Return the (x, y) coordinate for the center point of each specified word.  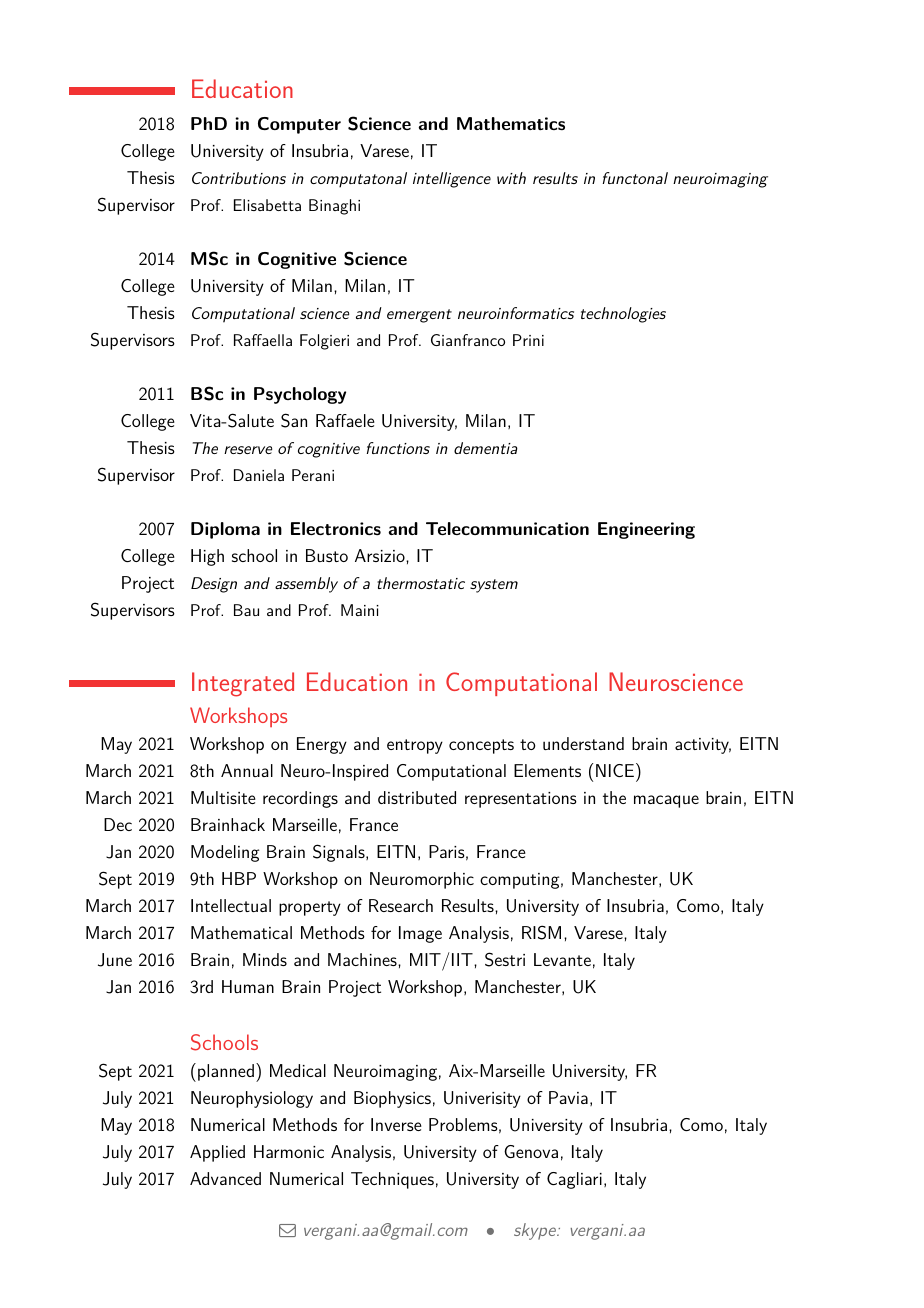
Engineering (646, 530)
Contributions (239, 178)
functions (398, 448)
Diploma (225, 530)
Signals (340, 853)
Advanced (225, 1178)
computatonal (358, 180)
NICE (615, 770)
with (511, 178)
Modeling (225, 853)
